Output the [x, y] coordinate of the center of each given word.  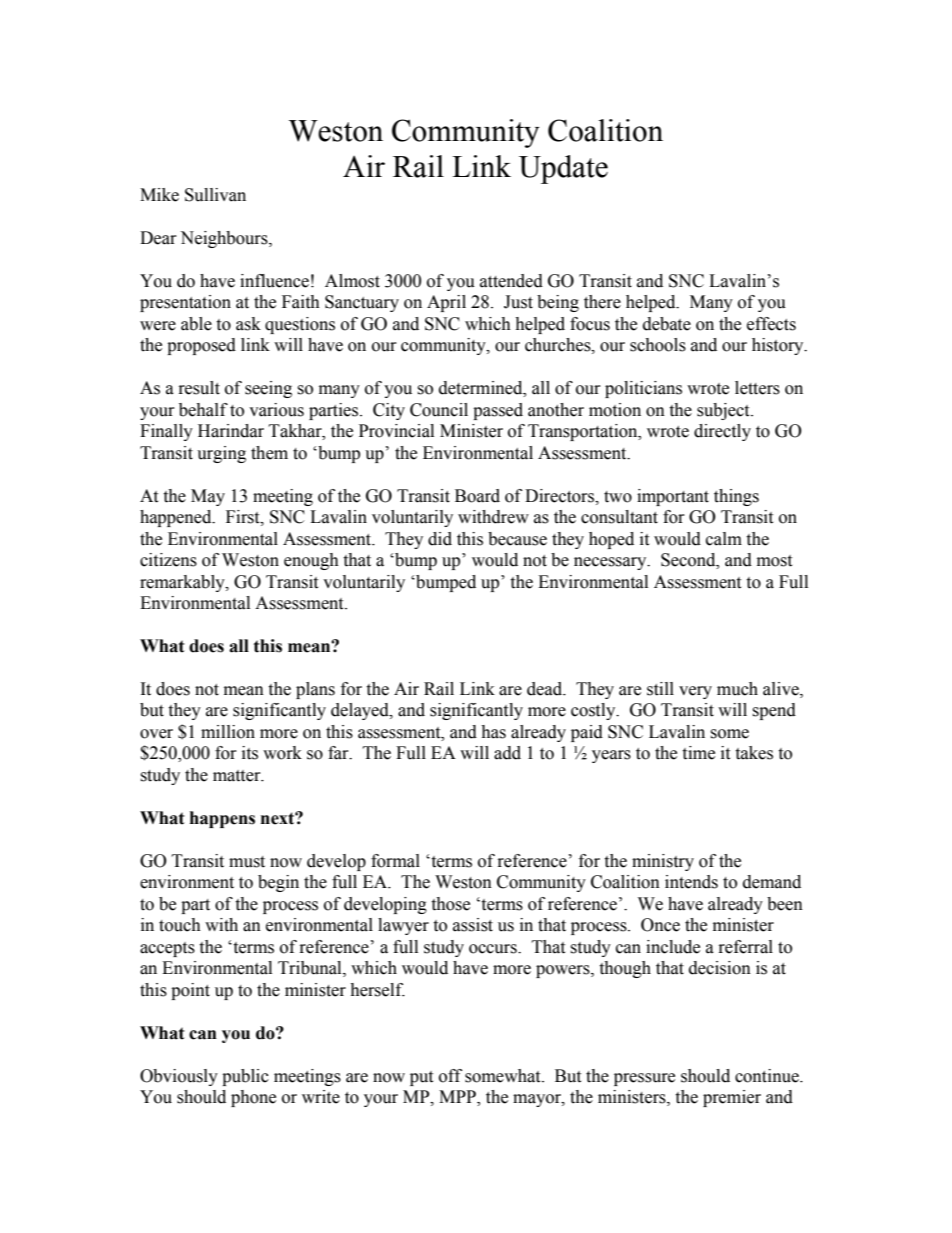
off [450, 1076]
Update [563, 169]
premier [732, 1098]
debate [667, 324]
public [245, 1077]
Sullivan [215, 195]
